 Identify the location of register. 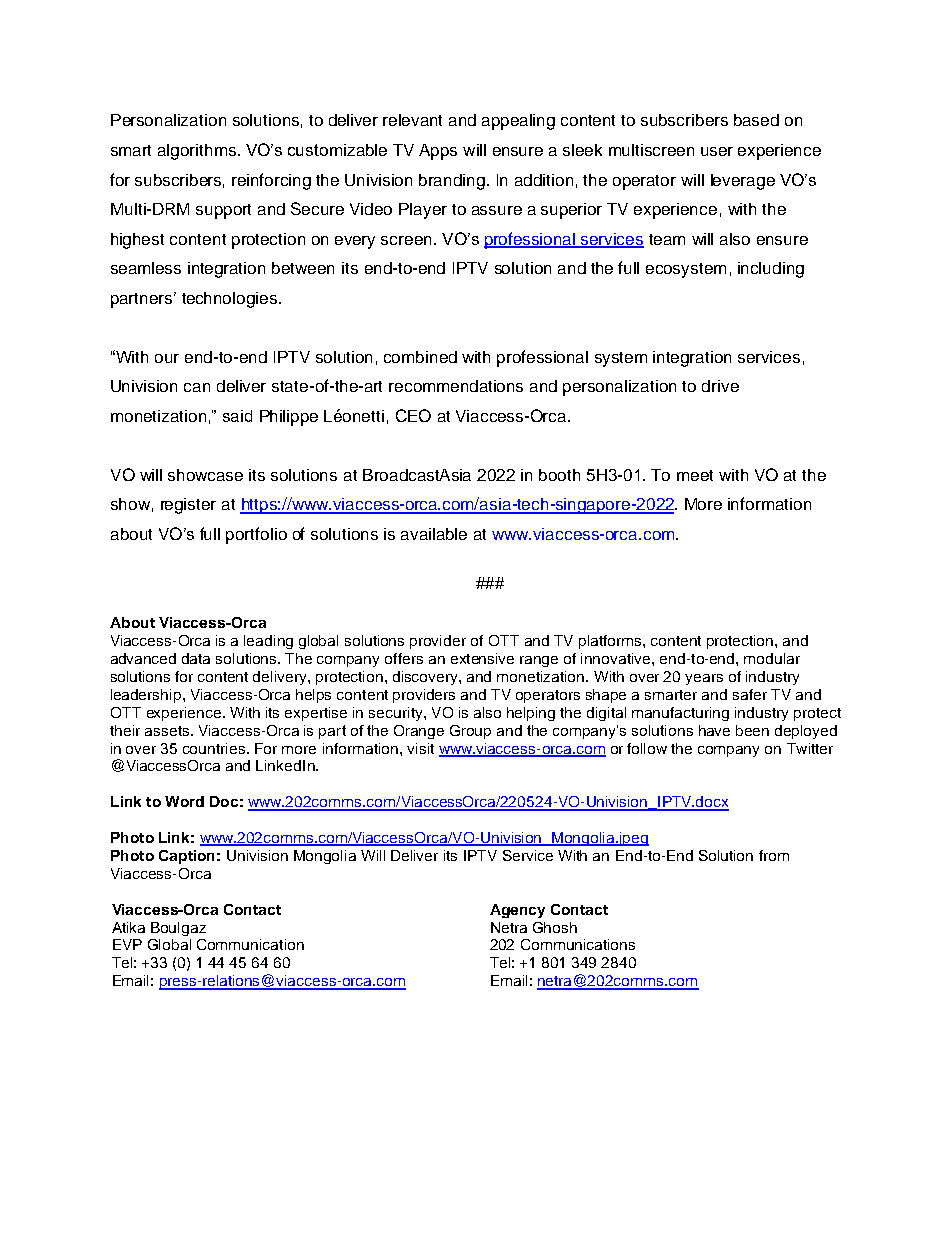
(188, 506).
